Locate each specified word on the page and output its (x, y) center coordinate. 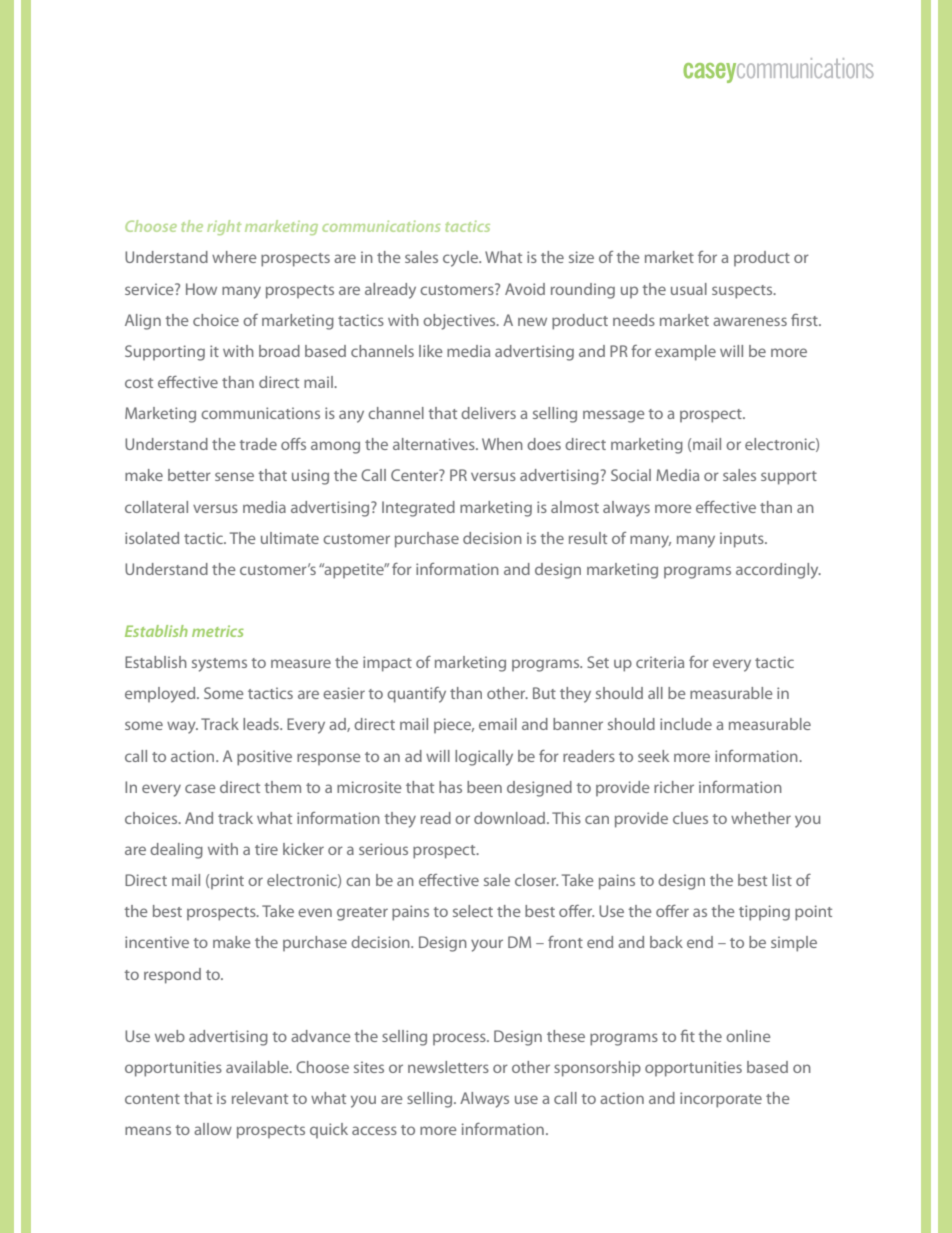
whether (761, 818)
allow (213, 1129)
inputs (743, 540)
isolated (152, 538)
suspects (743, 292)
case (200, 788)
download (511, 818)
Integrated (418, 509)
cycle (462, 259)
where (234, 257)
